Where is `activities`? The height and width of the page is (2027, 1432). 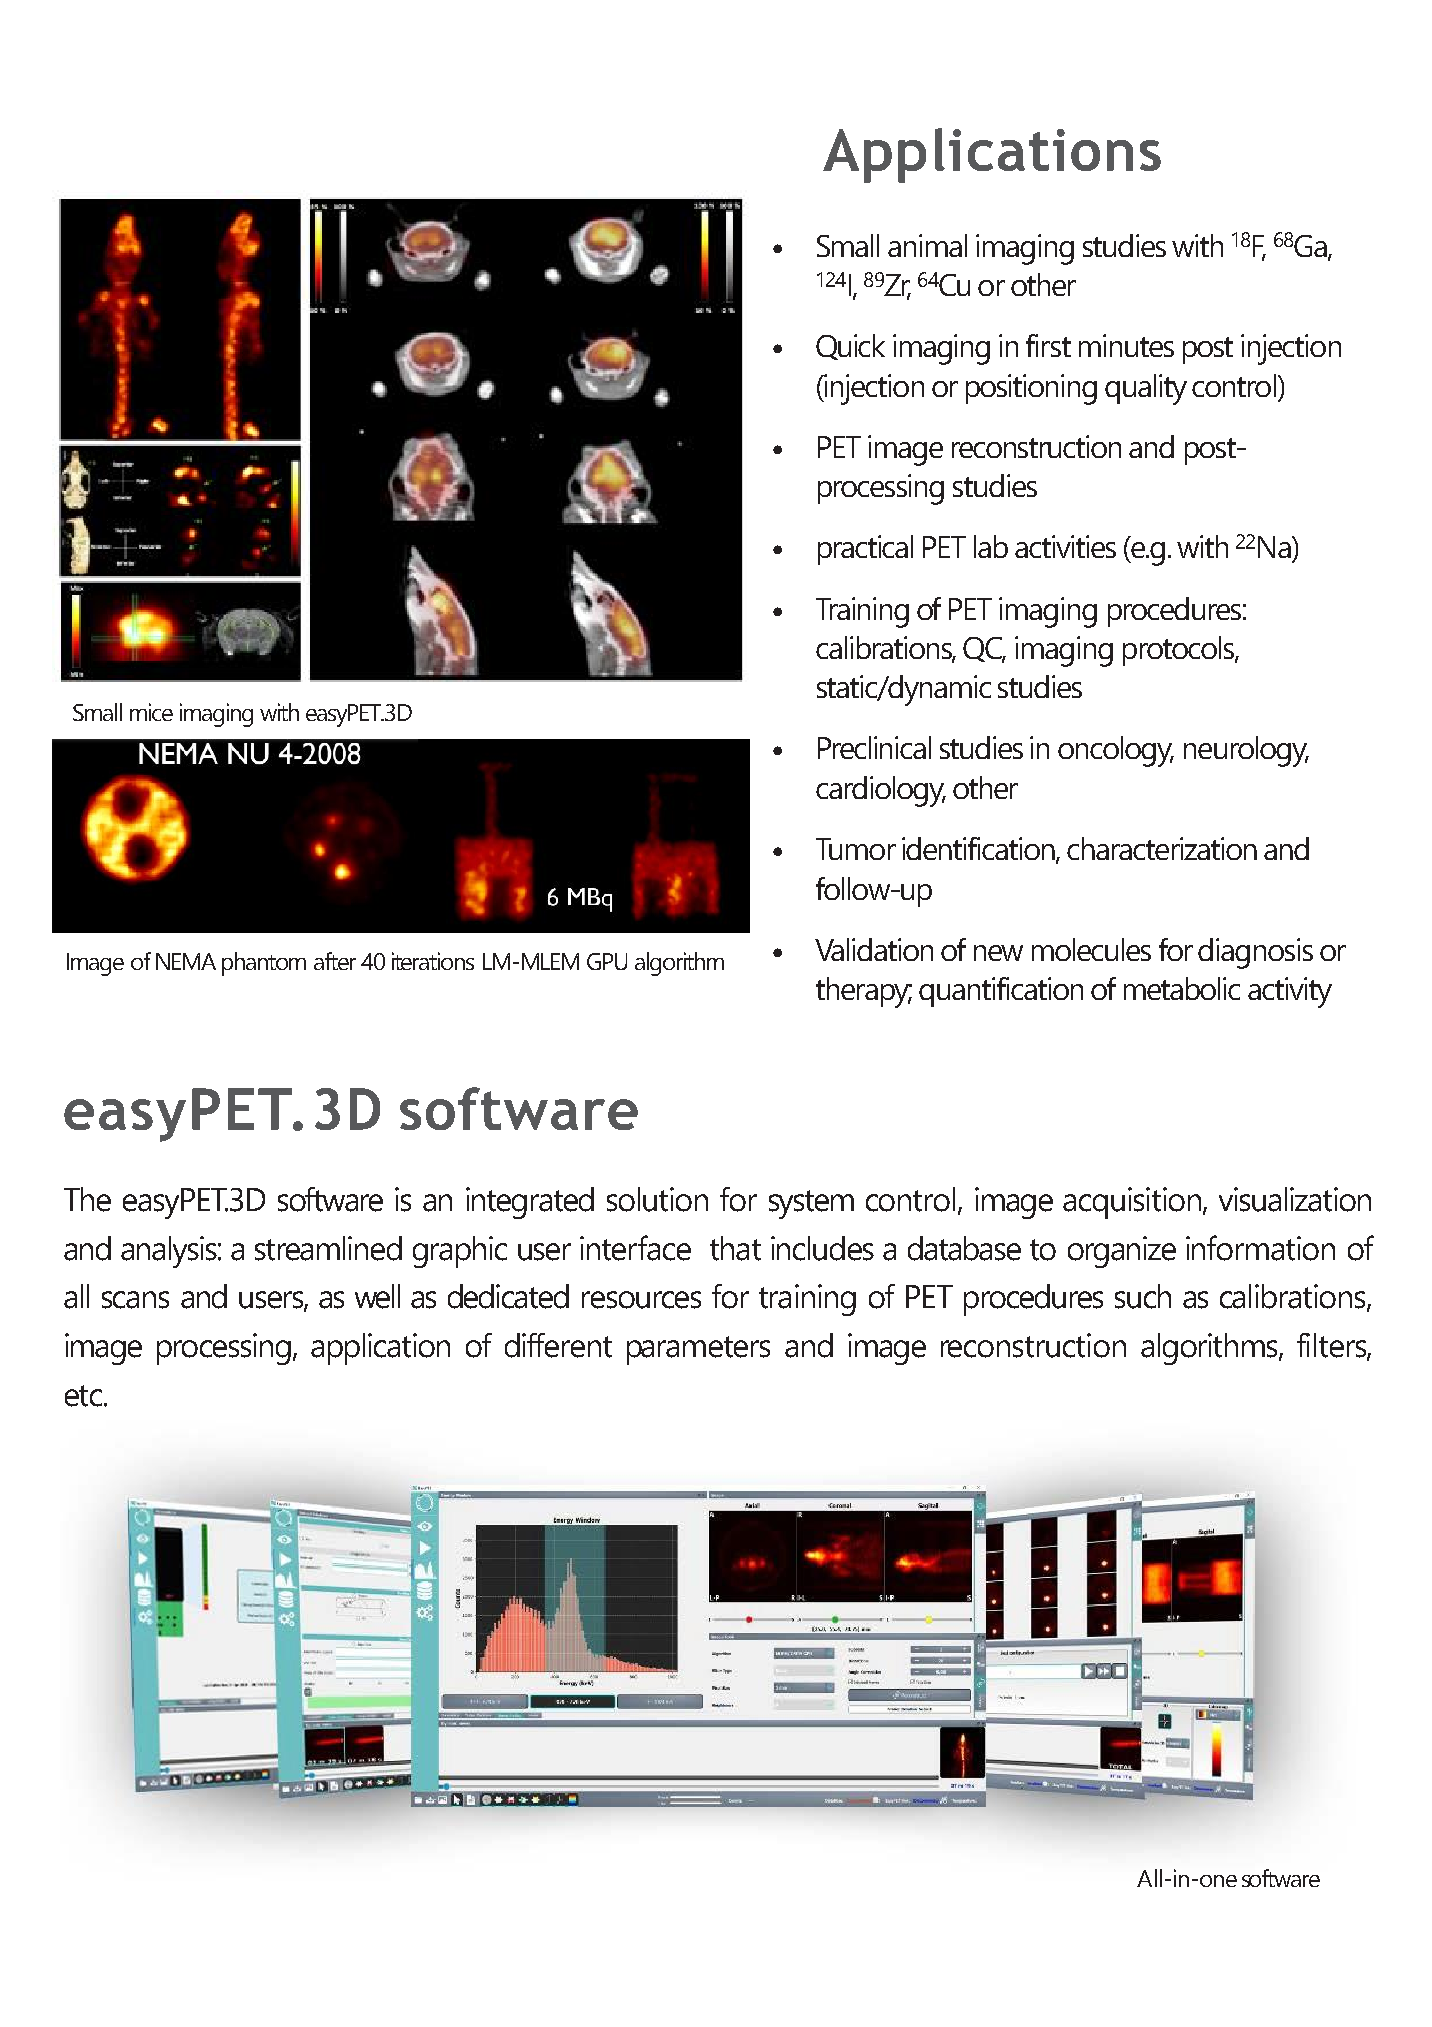 activities is located at coordinates (1065, 546).
